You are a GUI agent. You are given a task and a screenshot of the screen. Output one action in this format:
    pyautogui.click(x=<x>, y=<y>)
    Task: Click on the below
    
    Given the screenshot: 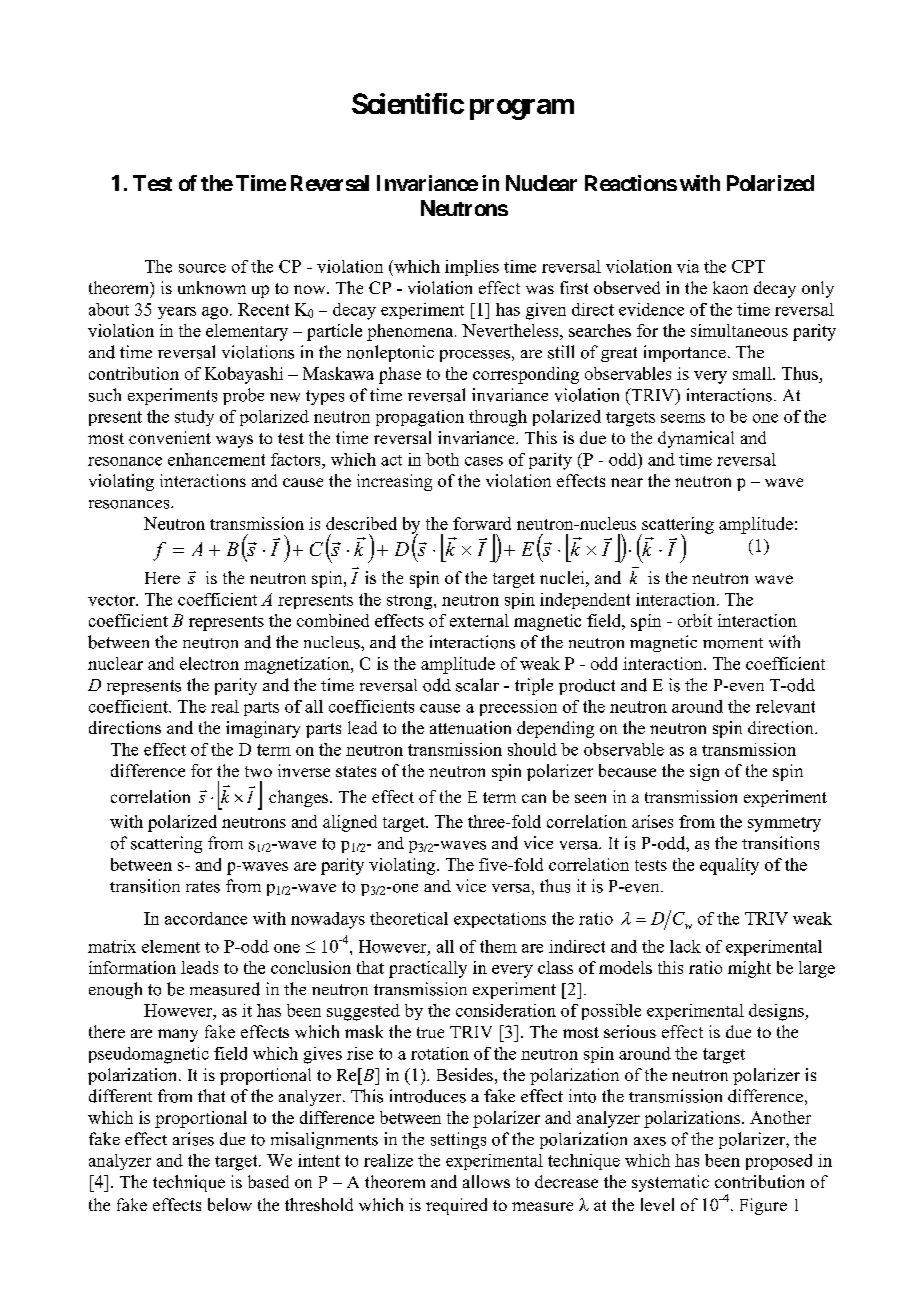 What is the action you would take?
    pyautogui.click(x=230, y=1204)
